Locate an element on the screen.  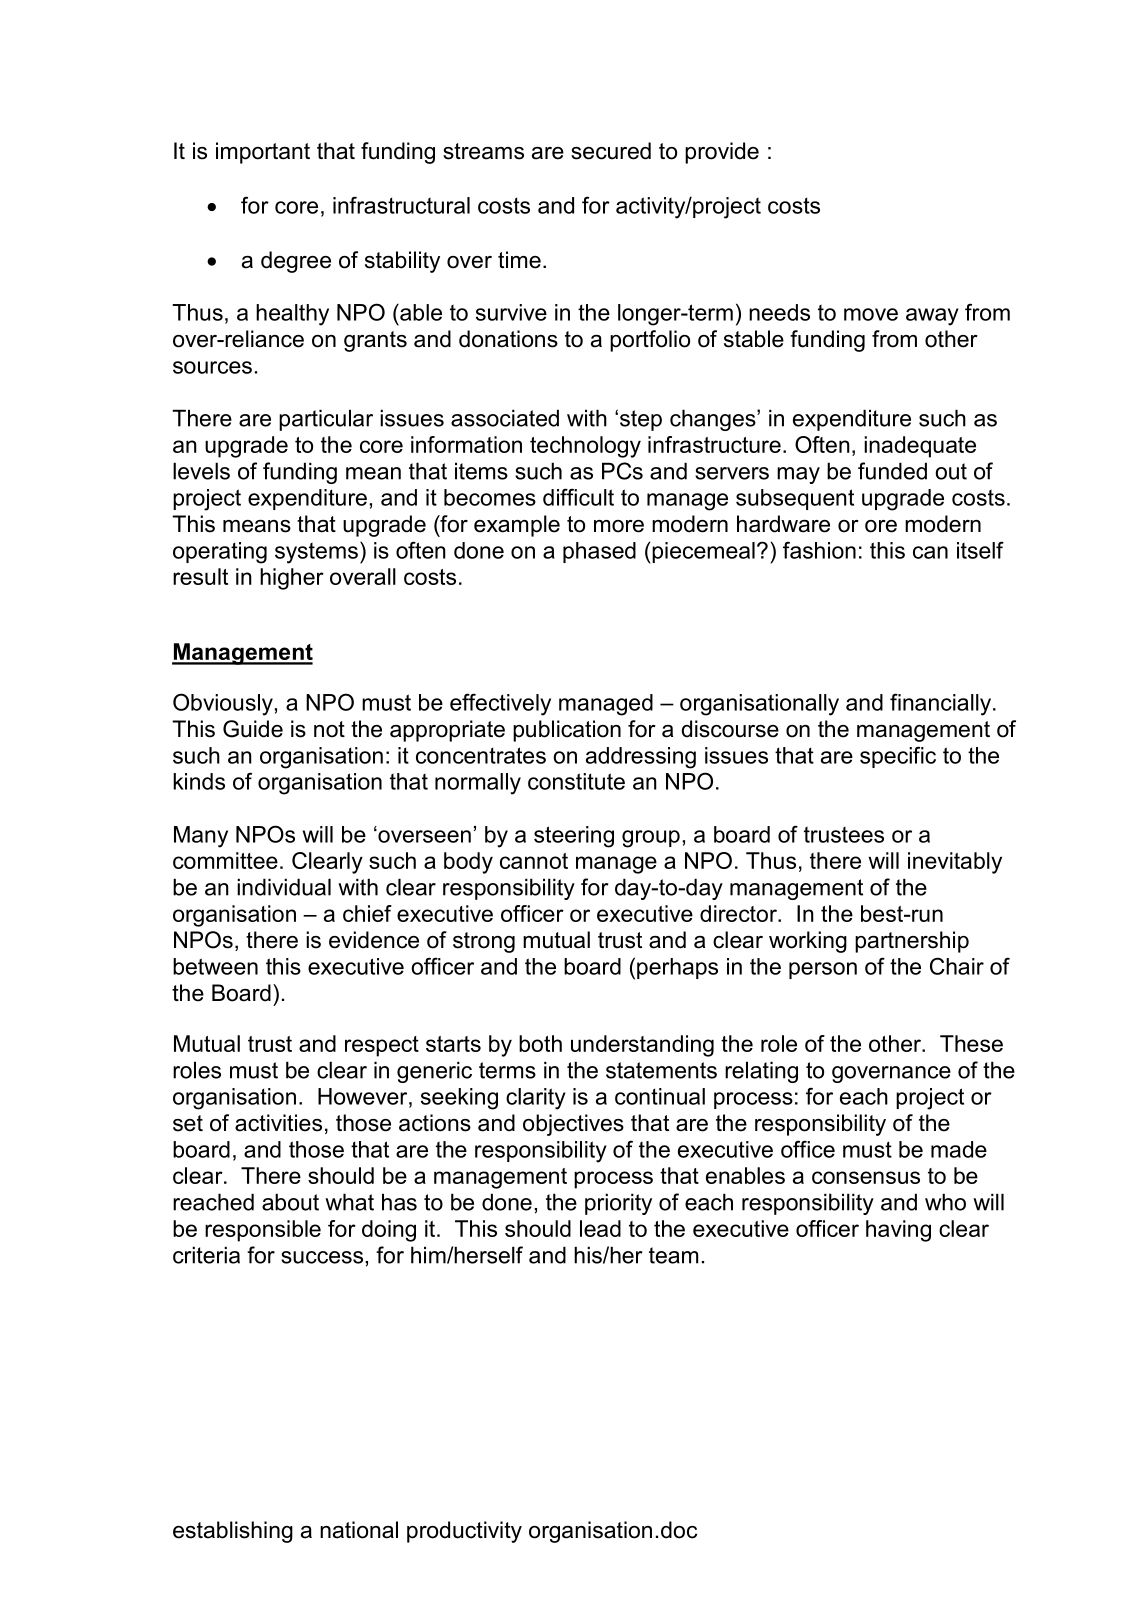
move is located at coordinates (871, 314).
